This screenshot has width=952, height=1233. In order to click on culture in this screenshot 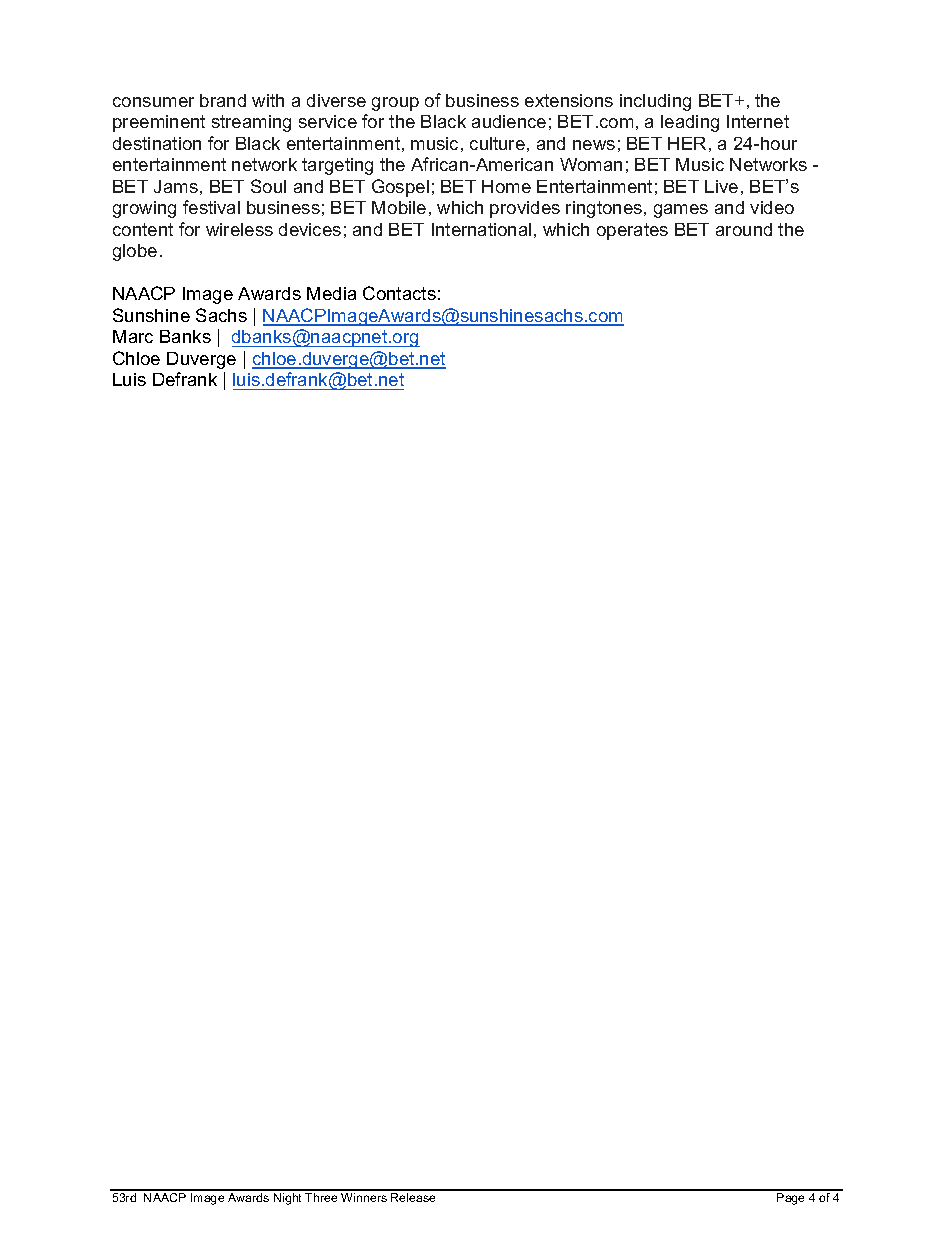, I will do `click(497, 143)`.
